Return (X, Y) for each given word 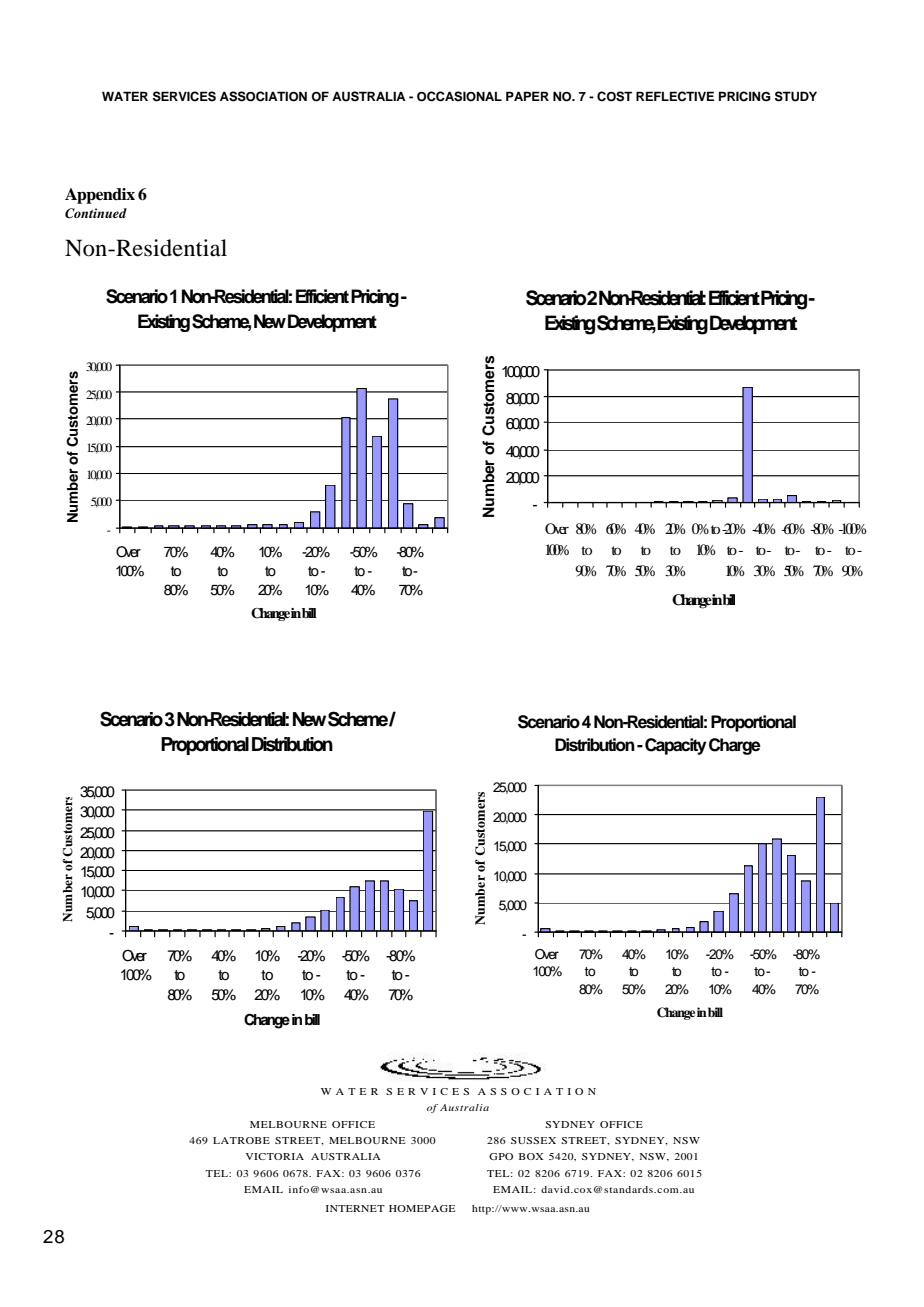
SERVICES (184, 96)
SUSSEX (533, 1140)
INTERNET (355, 1208)
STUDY (796, 96)
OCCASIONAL (459, 96)
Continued (96, 213)
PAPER (527, 96)
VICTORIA (275, 1156)
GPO (501, 1156)
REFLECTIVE (675, 96)
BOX (531, 1156)
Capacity (676, 746)
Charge (735, 746)
